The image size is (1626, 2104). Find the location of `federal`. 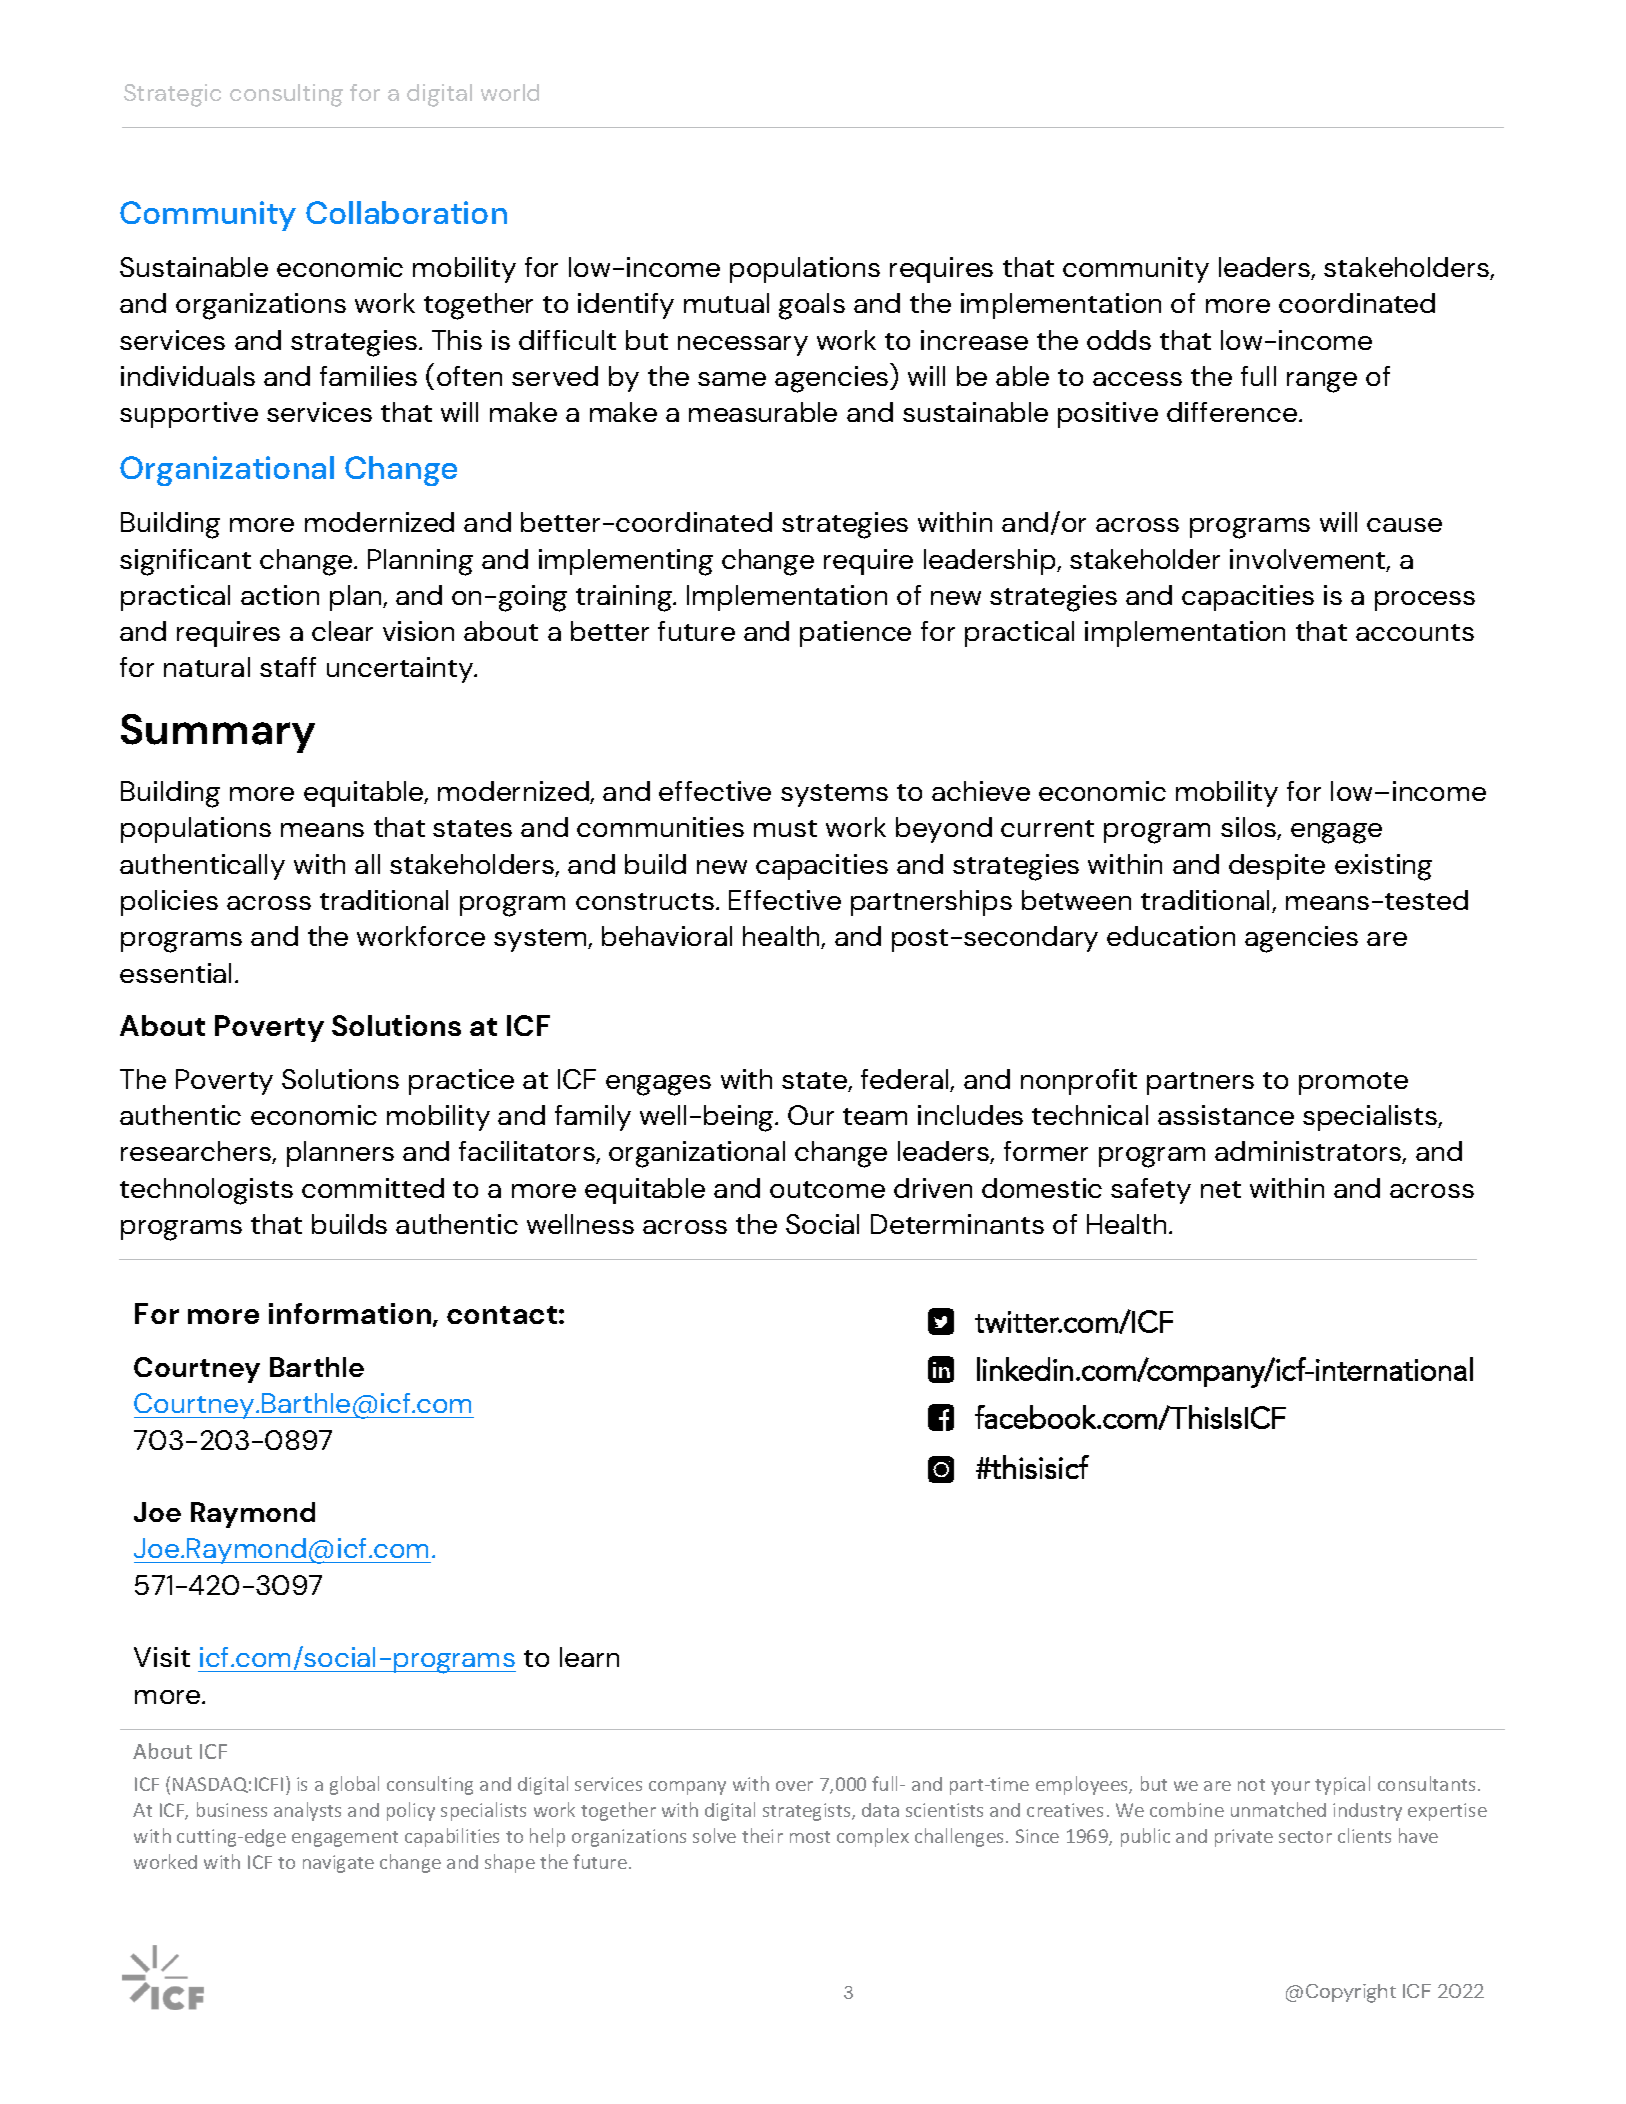

federal is located at coordinates (906, 1080).
